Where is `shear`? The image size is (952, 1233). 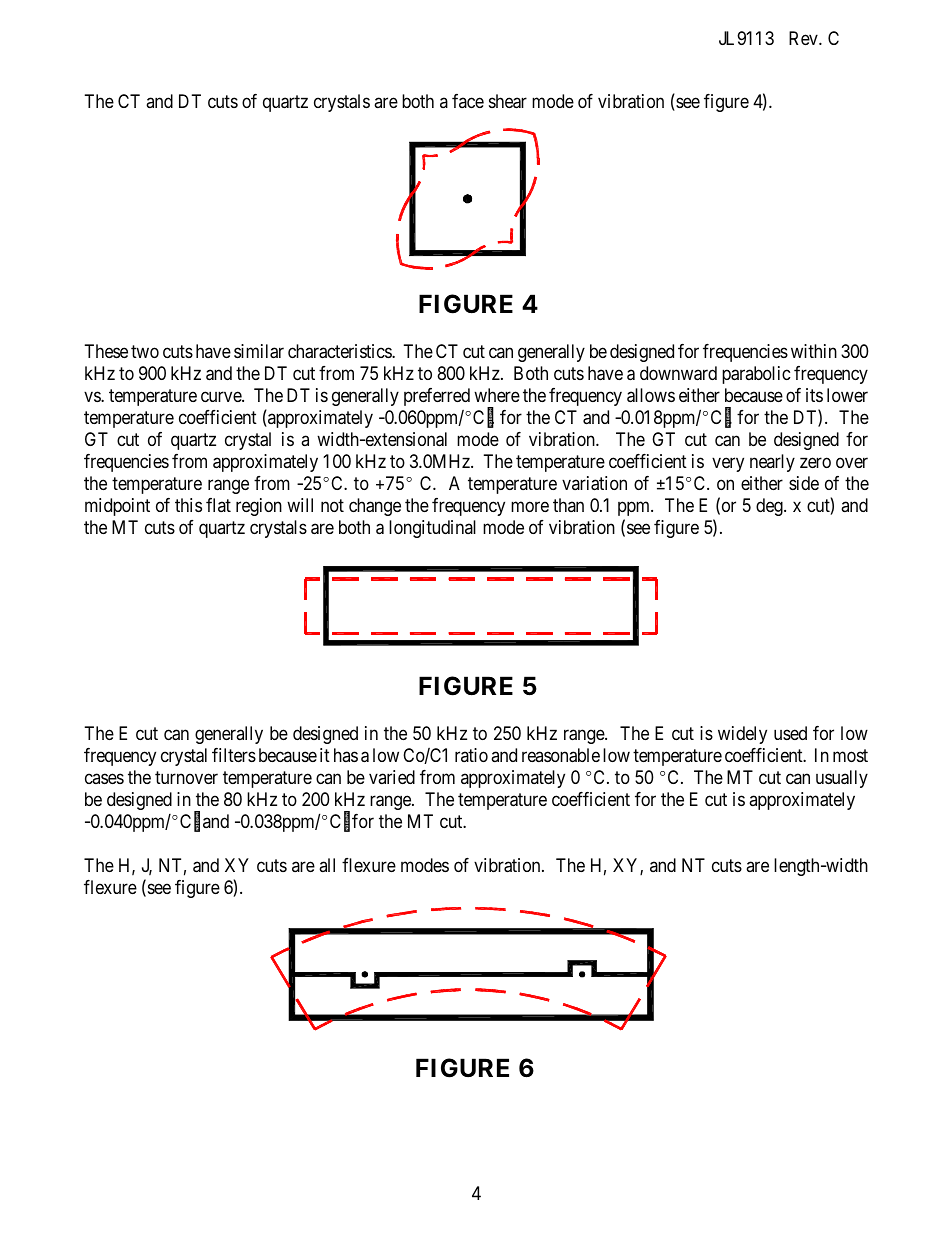 shear is located at coordinates (508, 101).
